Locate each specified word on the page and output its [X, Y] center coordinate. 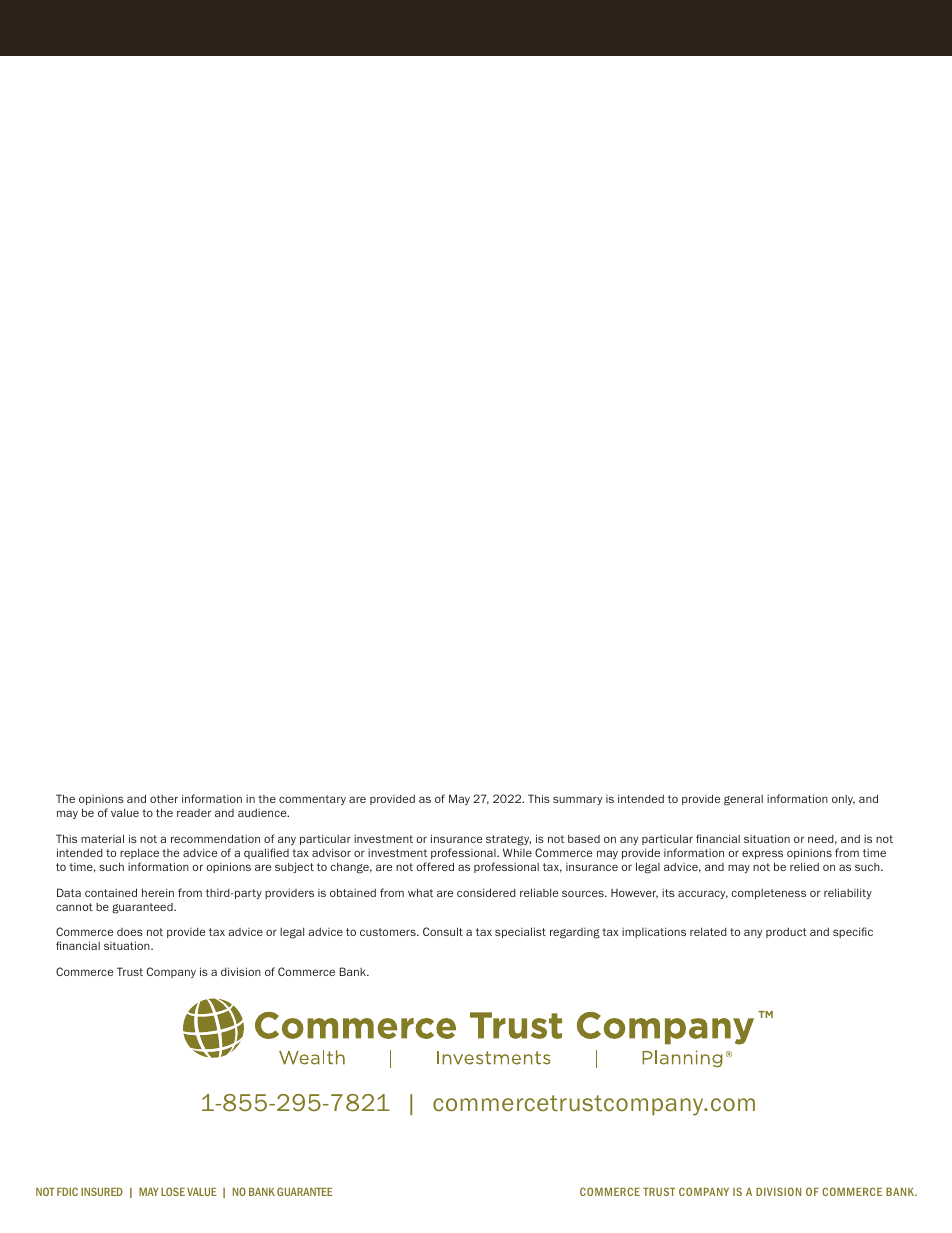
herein [158, 892]
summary [577, 800]
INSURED [102, 1191]
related [708, 931]
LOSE [173, 1191]
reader [194, 813]
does [130, 932]
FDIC [67, 1191]
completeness [768, 894]
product [786, 932]
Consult [443, 931]
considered [486, 892]
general [743, 800]
